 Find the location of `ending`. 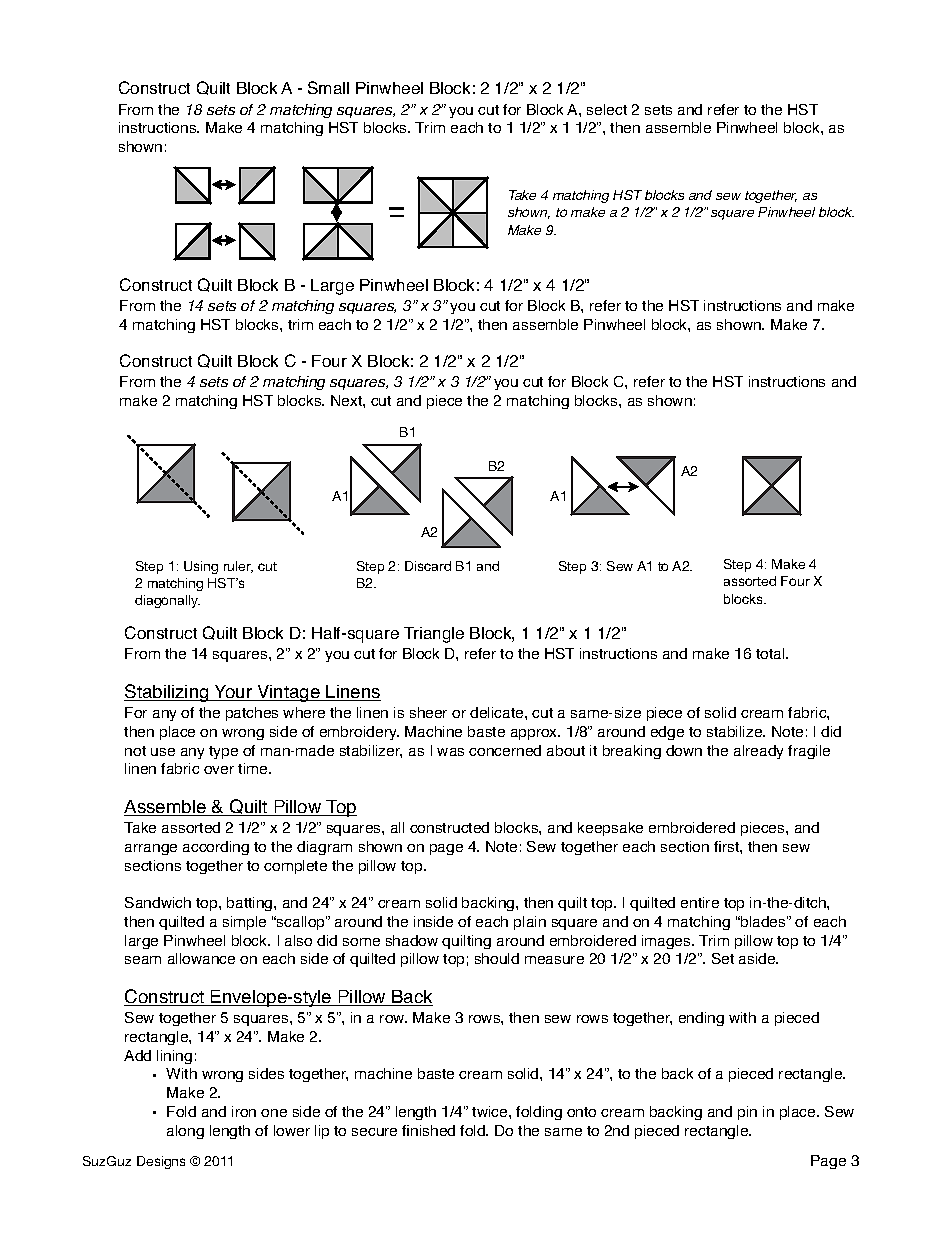

ending is located at coordinates (701, 1019).
